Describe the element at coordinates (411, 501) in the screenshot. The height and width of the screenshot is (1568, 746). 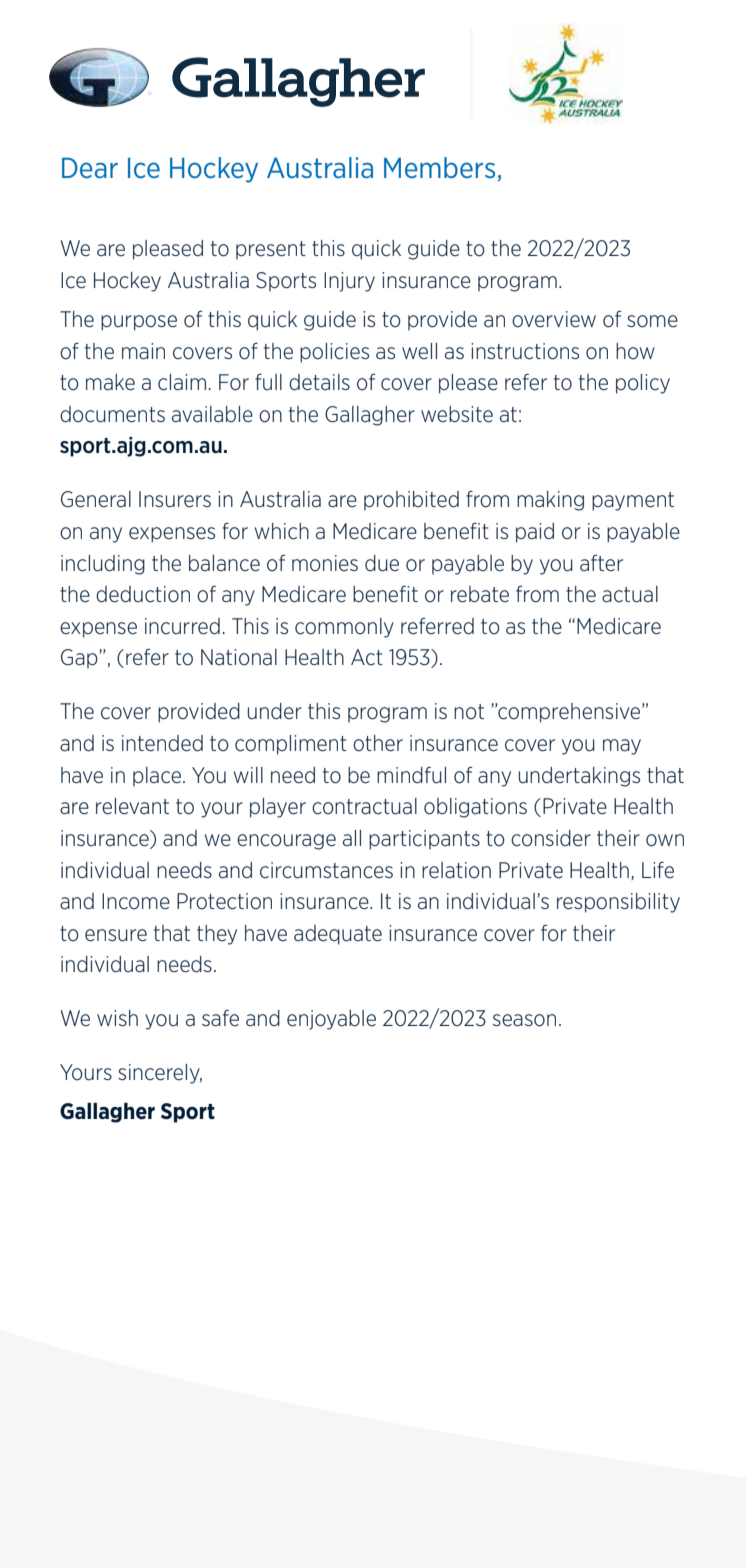
I see `prohibited` at that location.
